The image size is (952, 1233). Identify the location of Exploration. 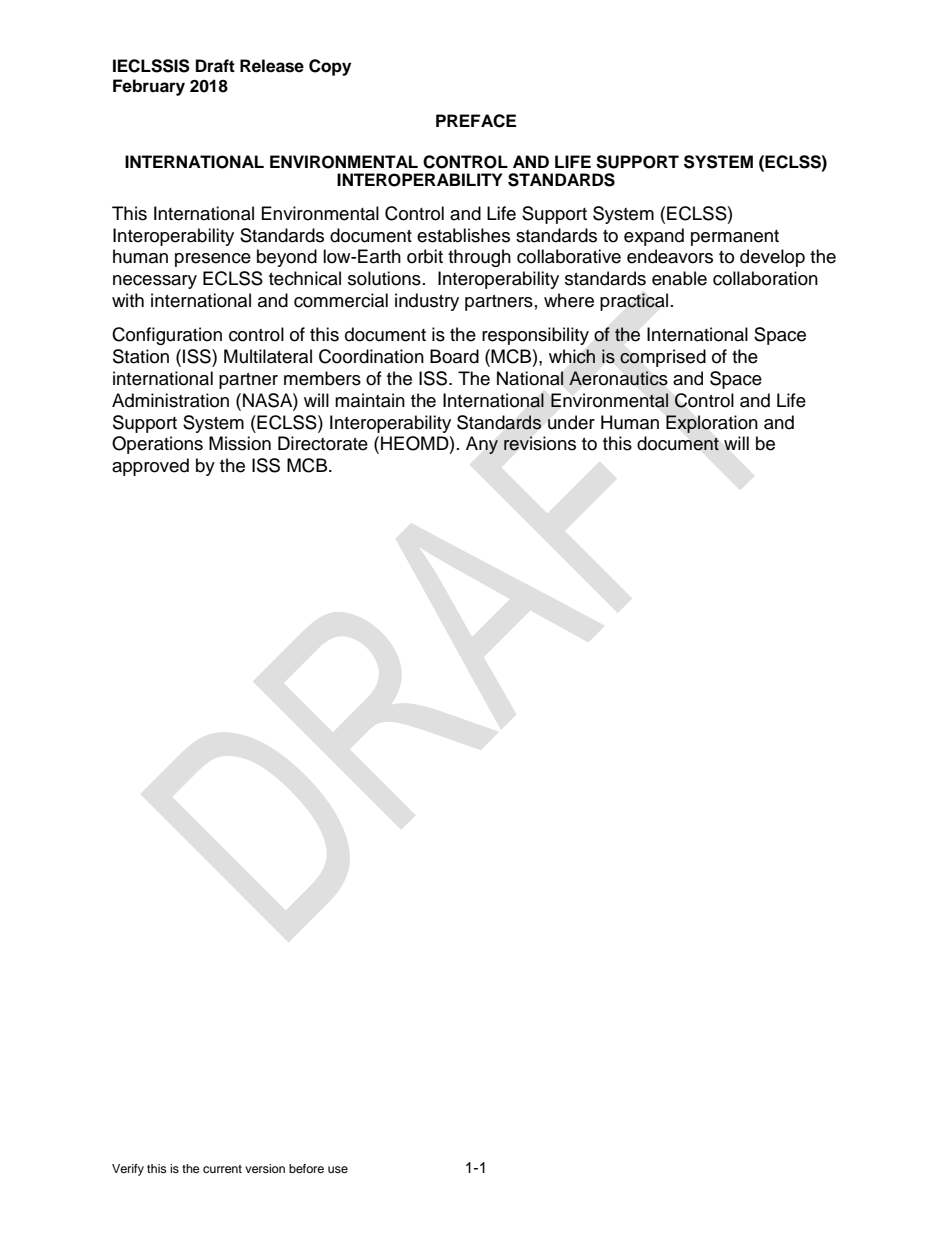
(712, 424).
